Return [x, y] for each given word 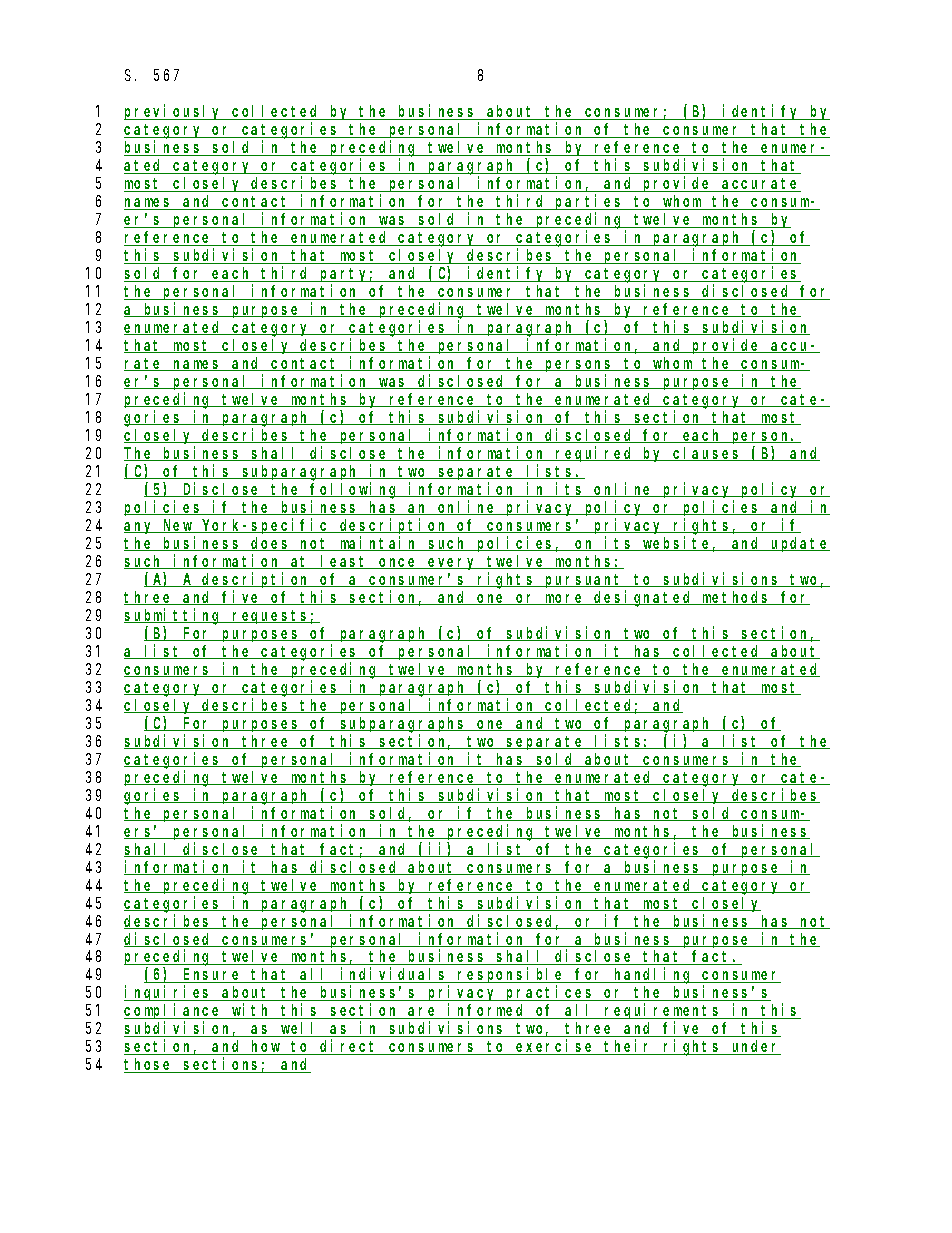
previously [174, 112]
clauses [707, 454]
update [799, 544]
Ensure [212, 976]
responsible [511, 977]
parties [589, 204]
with [252, 1011]
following [355, 490]
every [453, 564]
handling [653, 976]
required [595, 454]
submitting [174, 616]
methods [736, 598]
